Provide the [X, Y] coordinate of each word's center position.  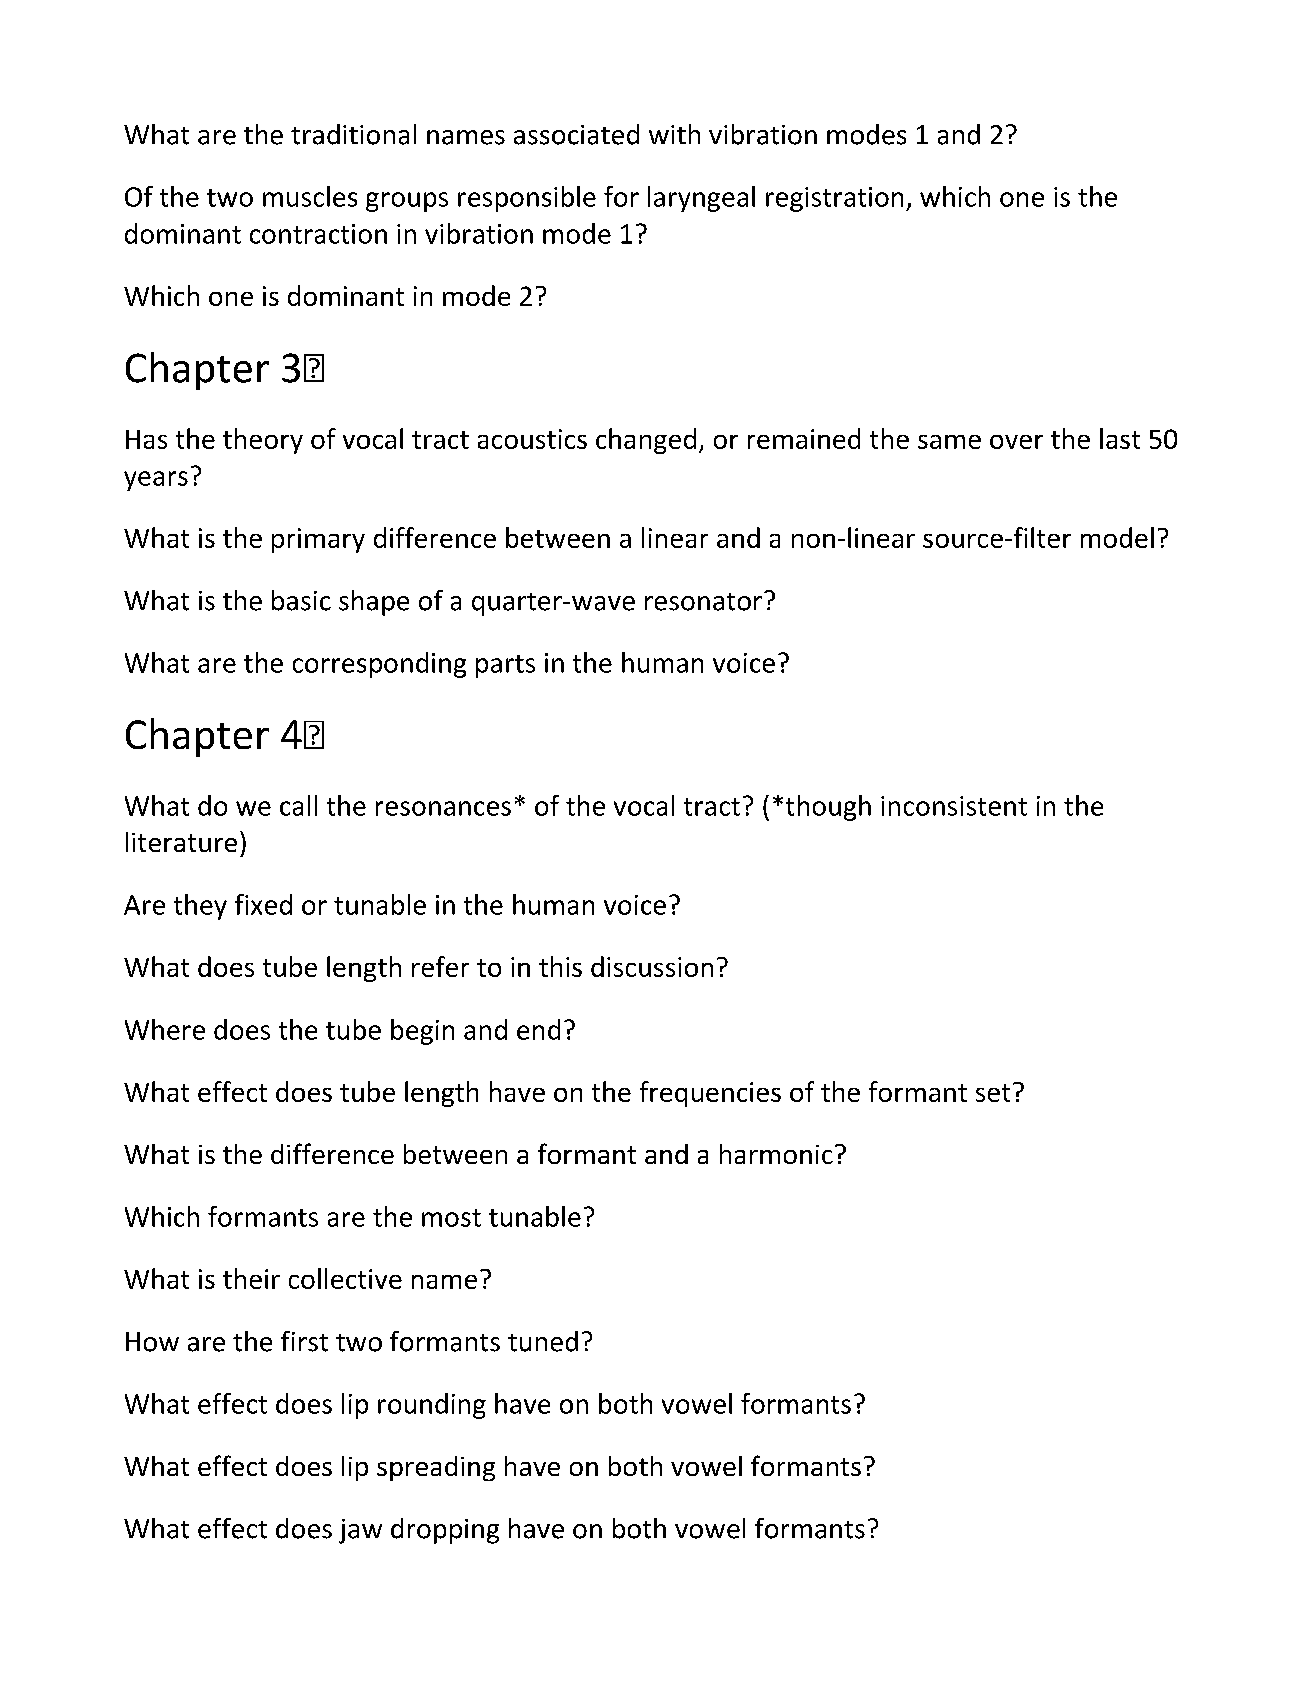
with [674, 134]
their [251, 1278]
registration [834, 199]
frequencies [710, 1094]
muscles [310, 196]
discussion [652, 966]
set [993, 1093]
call [298, 805]
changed [646, 441]
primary [318, 540]
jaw [360, 1531]
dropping [445, 1531]
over [1016, 442]
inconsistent [954, 806]
